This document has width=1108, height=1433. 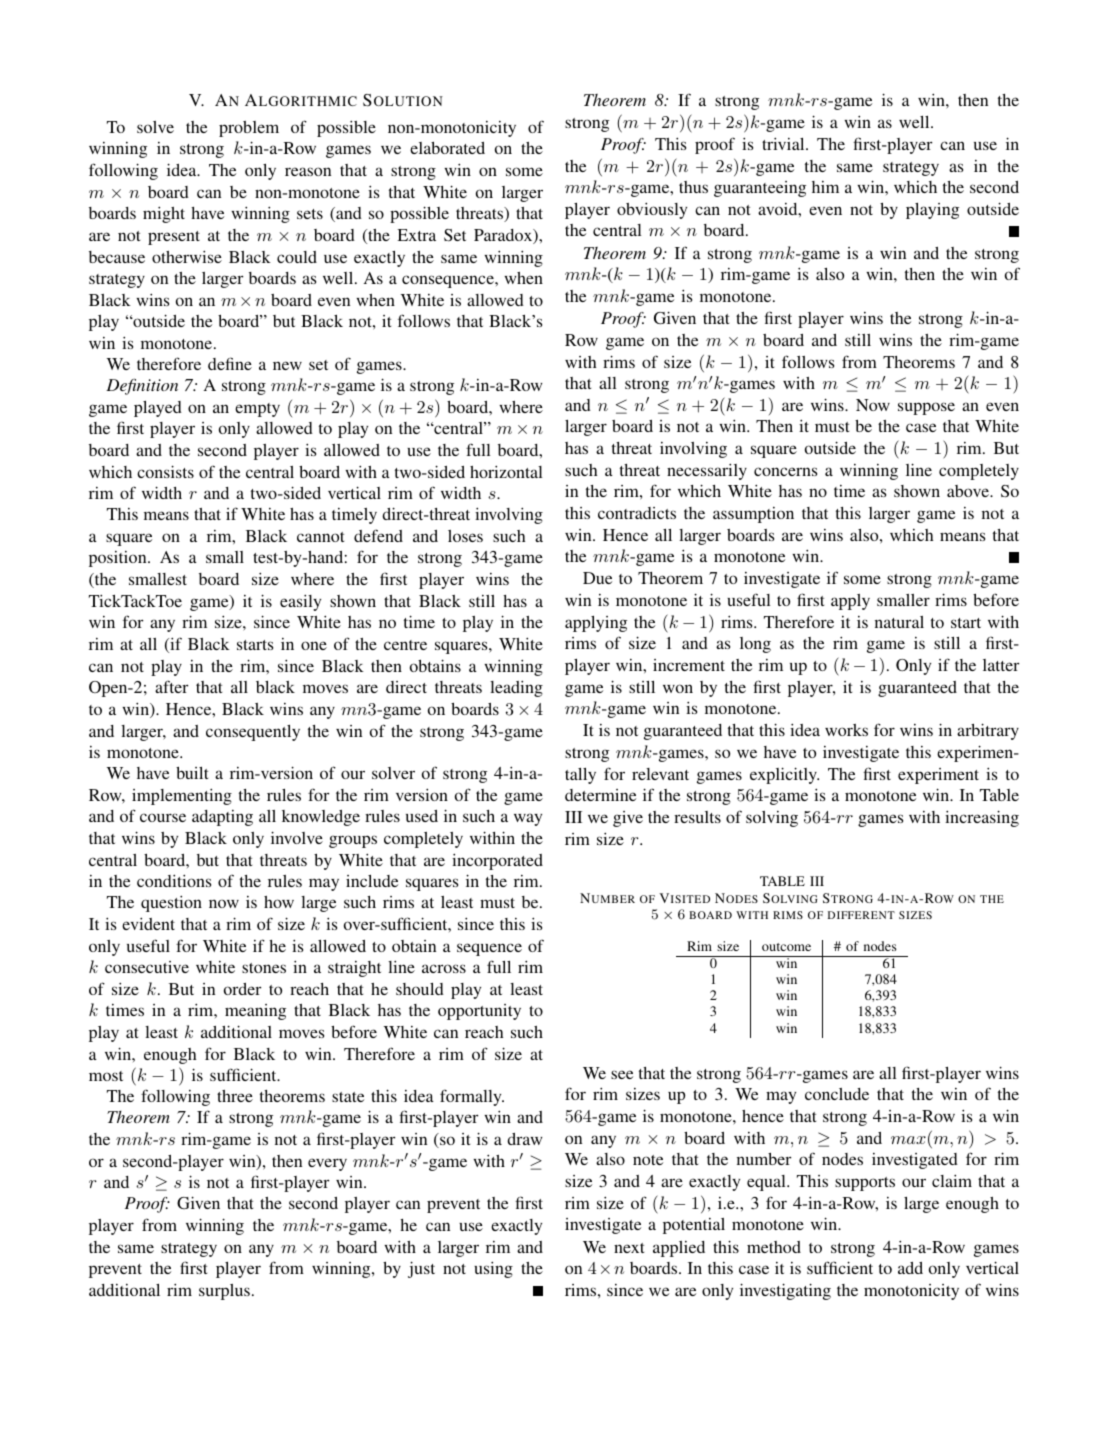 What do you see at coordinates (224, 1292) in the document?
I see `surplus` at bounding box center [224, 1292].
